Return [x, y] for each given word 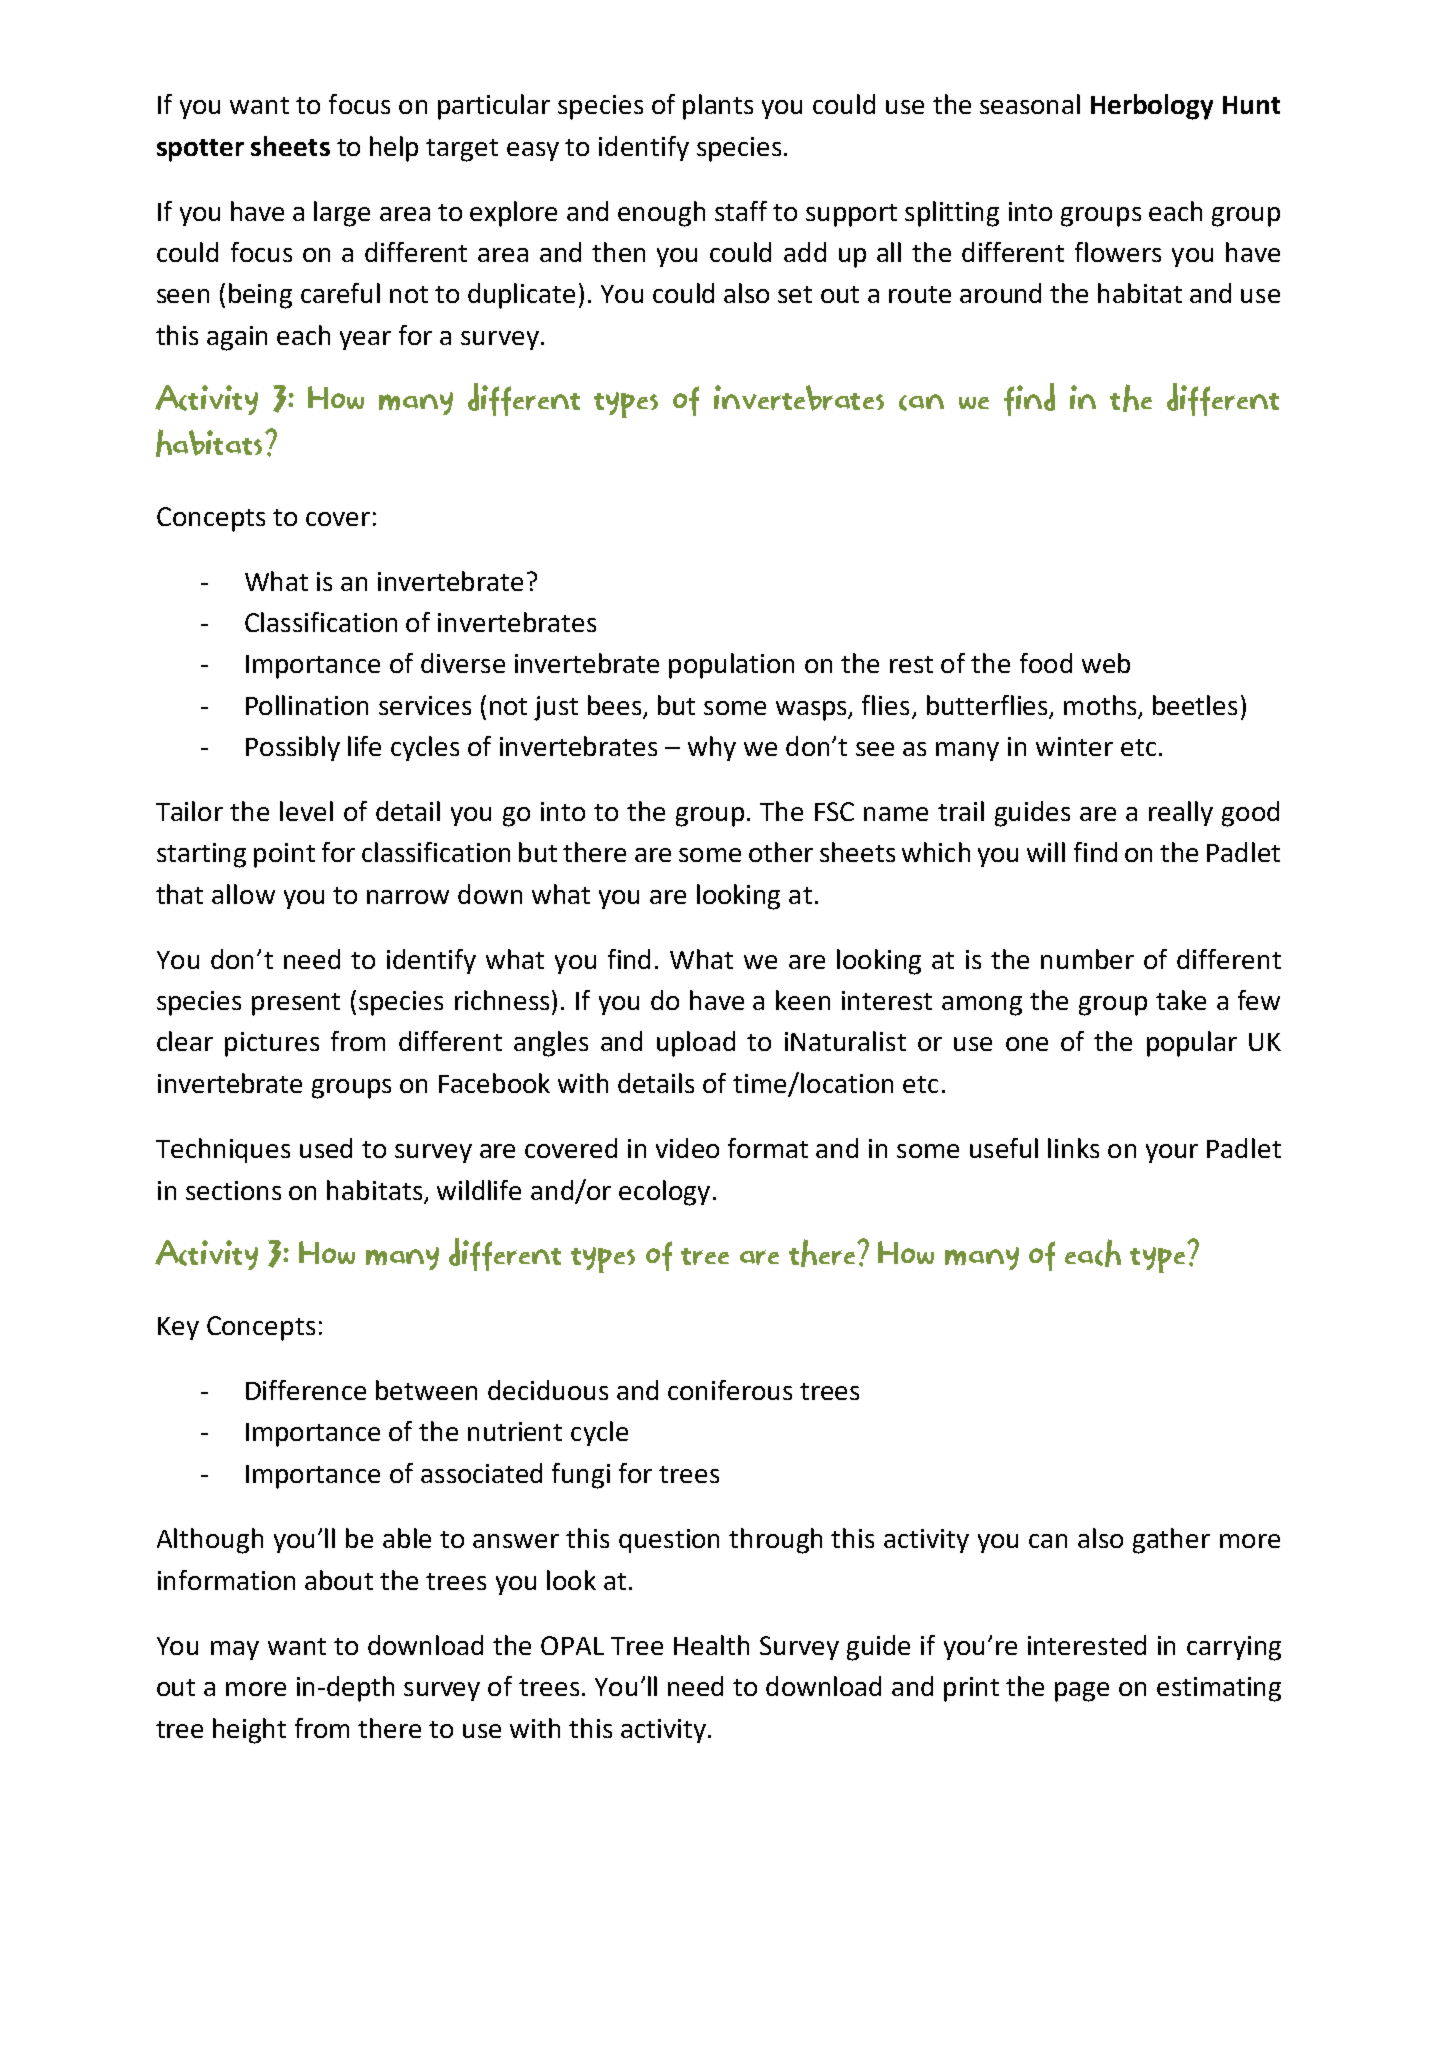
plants [718, 107]
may [235, 1650]
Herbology [1152, 107]
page [1082, 1692]
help [394, 149]
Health [711, 1645]
